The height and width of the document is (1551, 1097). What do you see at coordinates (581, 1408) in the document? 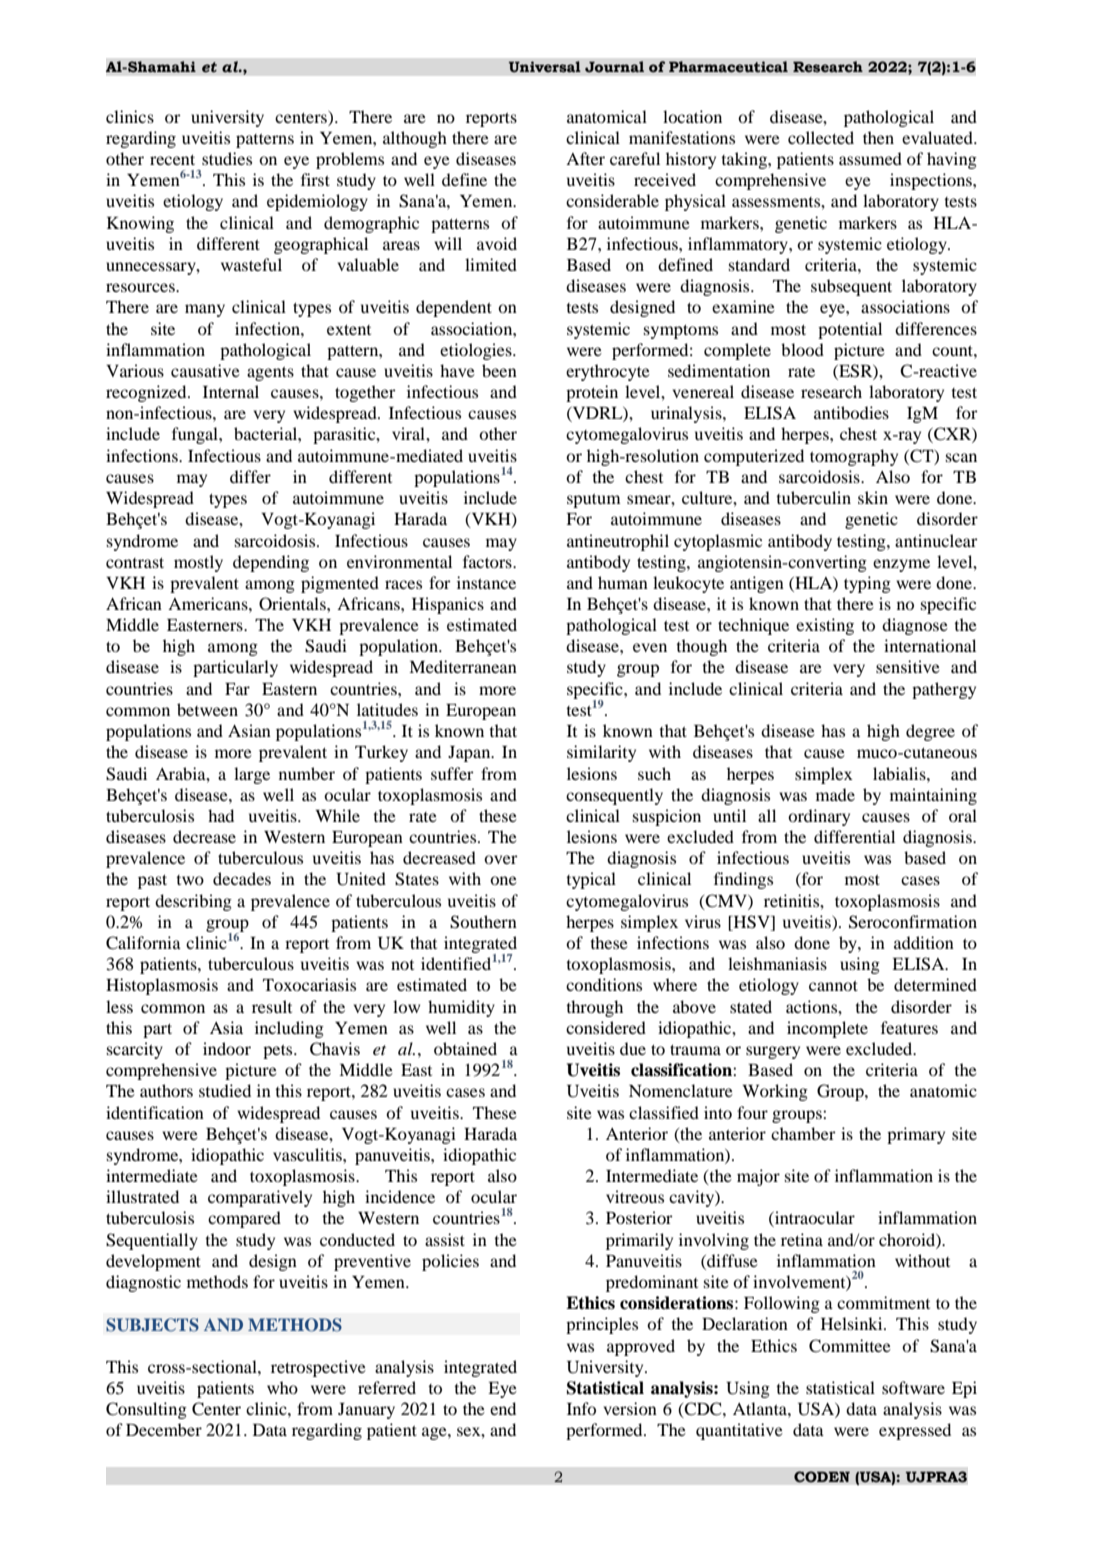
I see `Info` at bounding box center [581, 1408].
